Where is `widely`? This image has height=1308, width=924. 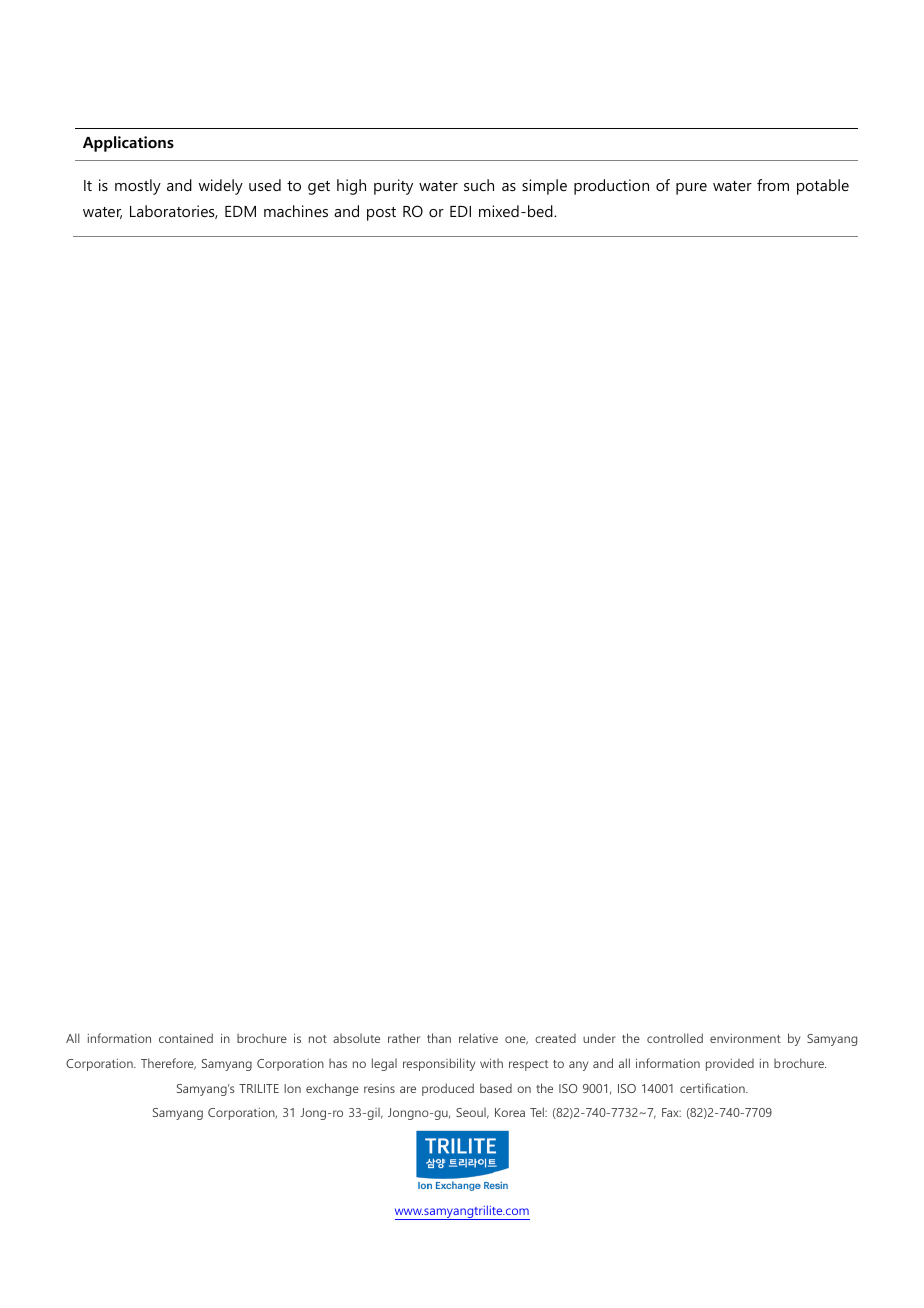
widely is located at coordinates (221, 187).
